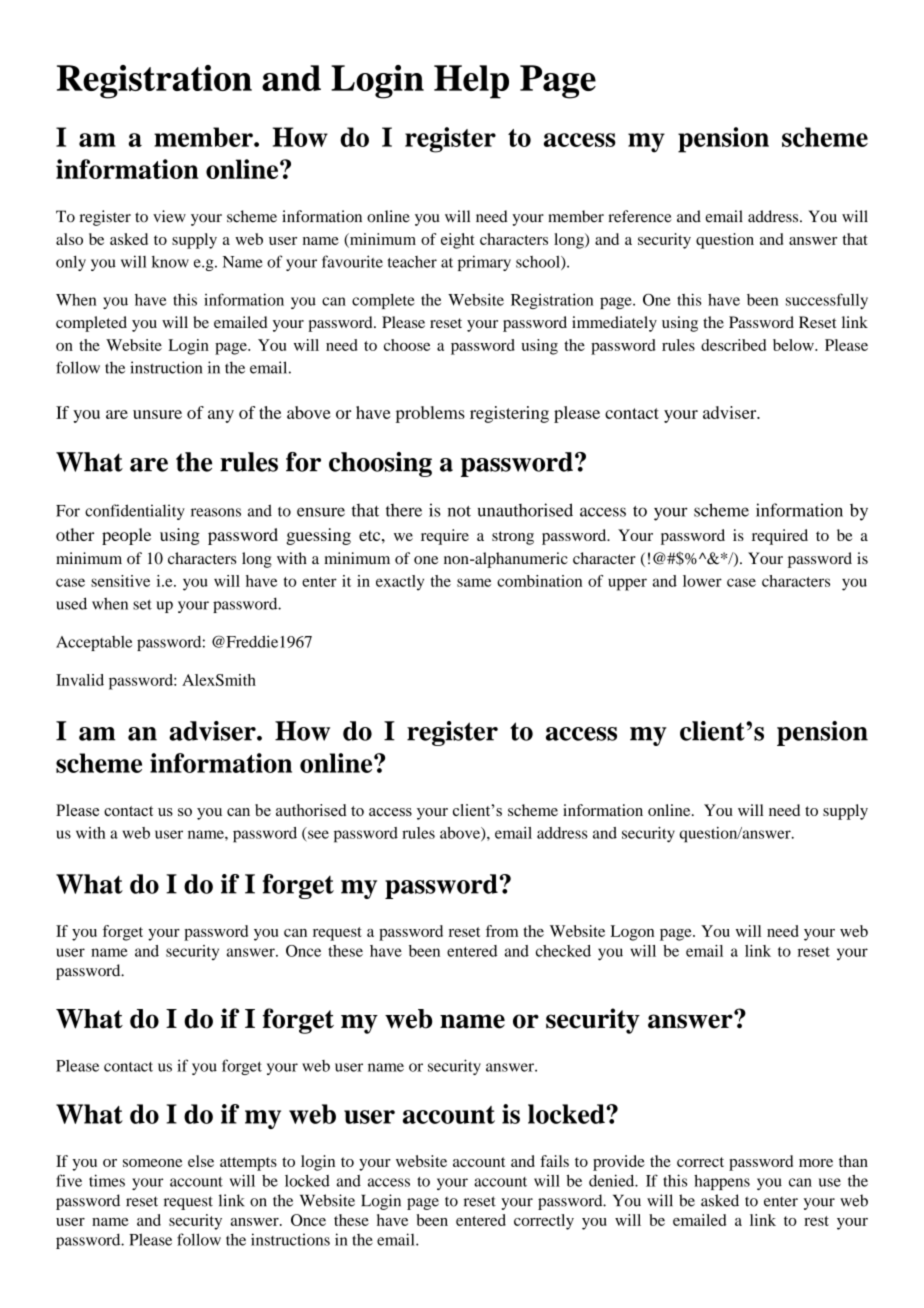 The width and height of the screenshot is (924, 1308). What do you see at coordinates (169, 216) in the screenshot?
I see `view` at bounding box center [169, 216].
